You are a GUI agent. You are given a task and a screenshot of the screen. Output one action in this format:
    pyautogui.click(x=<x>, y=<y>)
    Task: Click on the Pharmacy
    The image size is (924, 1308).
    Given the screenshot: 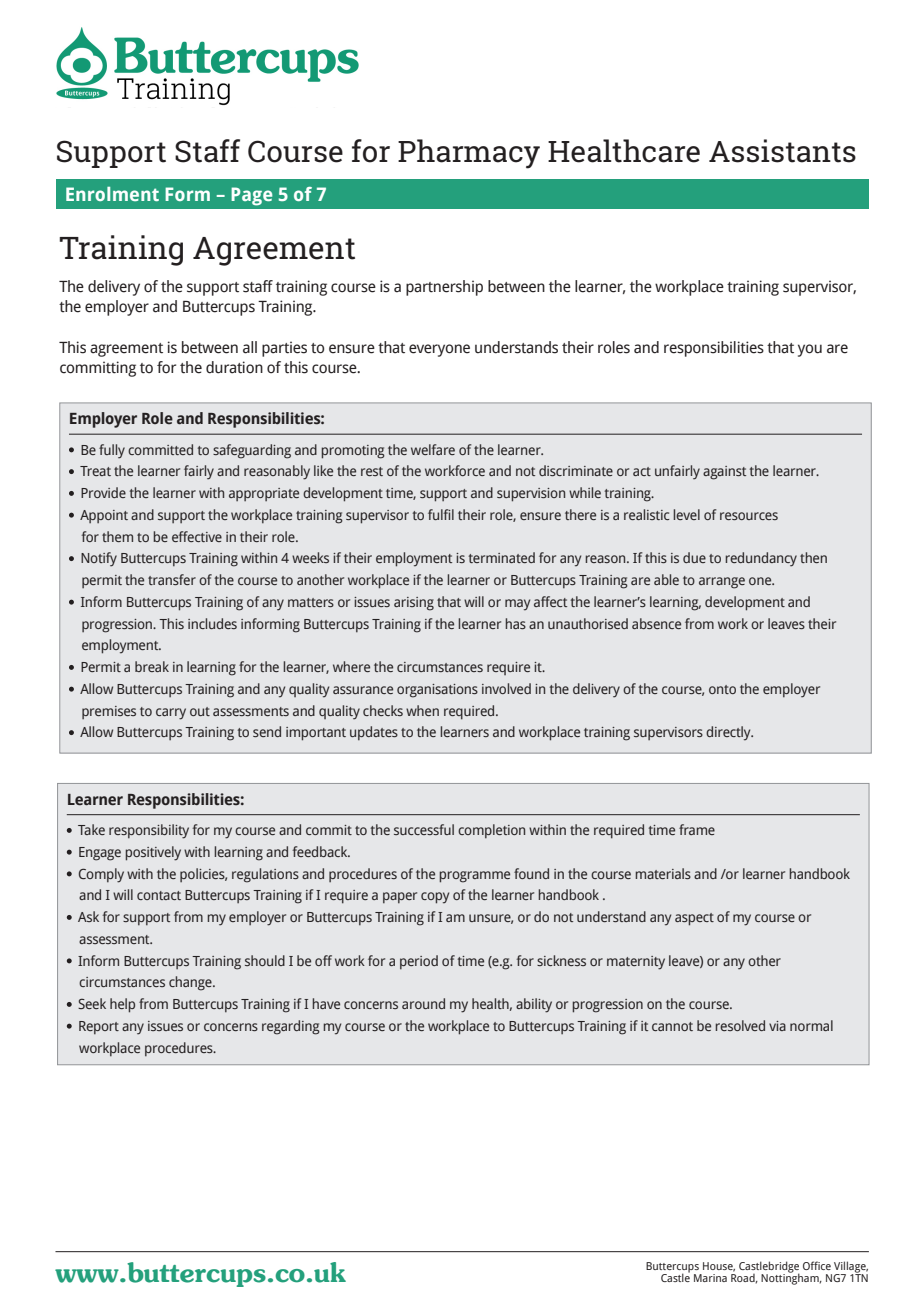 What is the action you would take?
    pyautogui.click(x=469, y=154)
